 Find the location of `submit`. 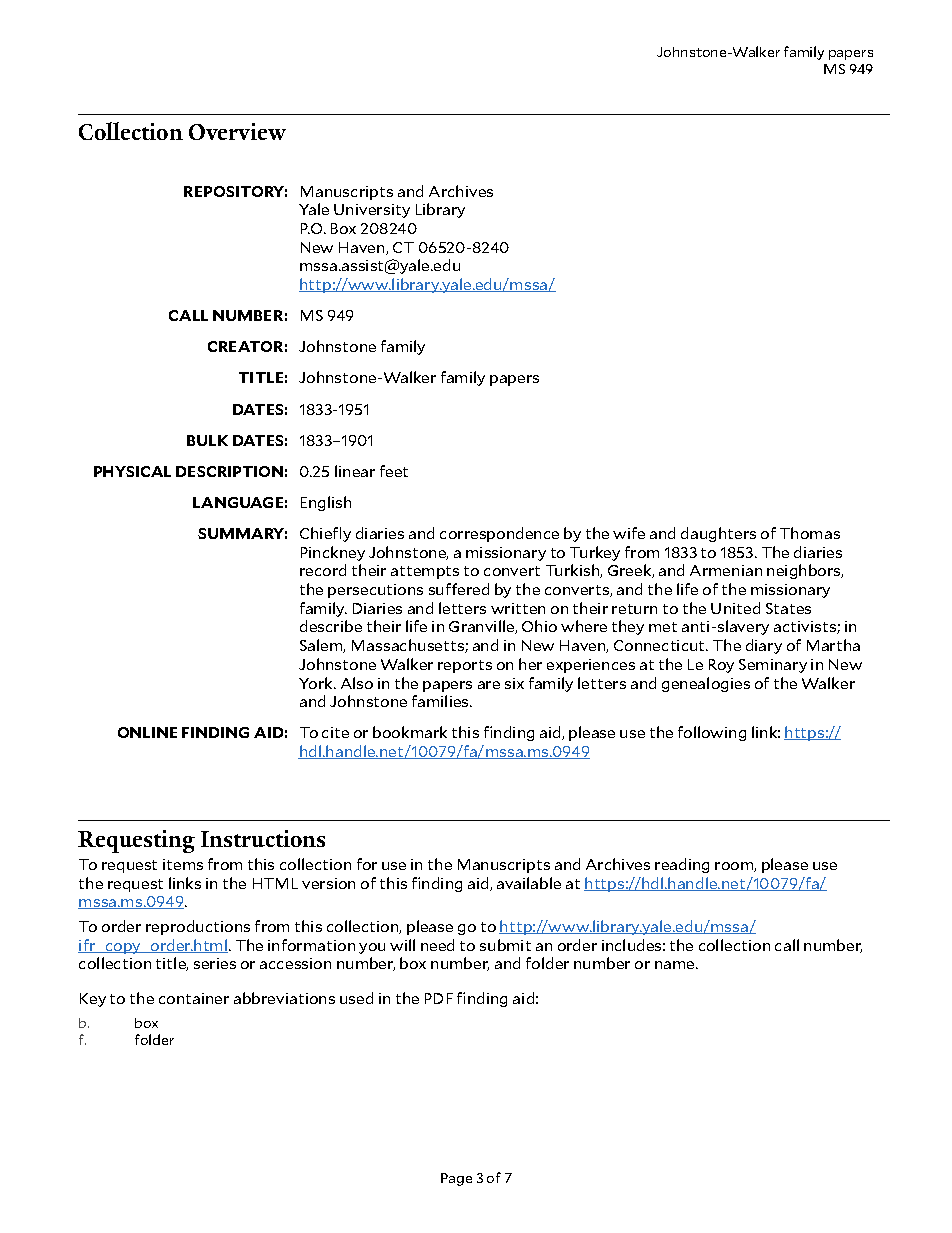

submit is located at coordinates (505, 945).
